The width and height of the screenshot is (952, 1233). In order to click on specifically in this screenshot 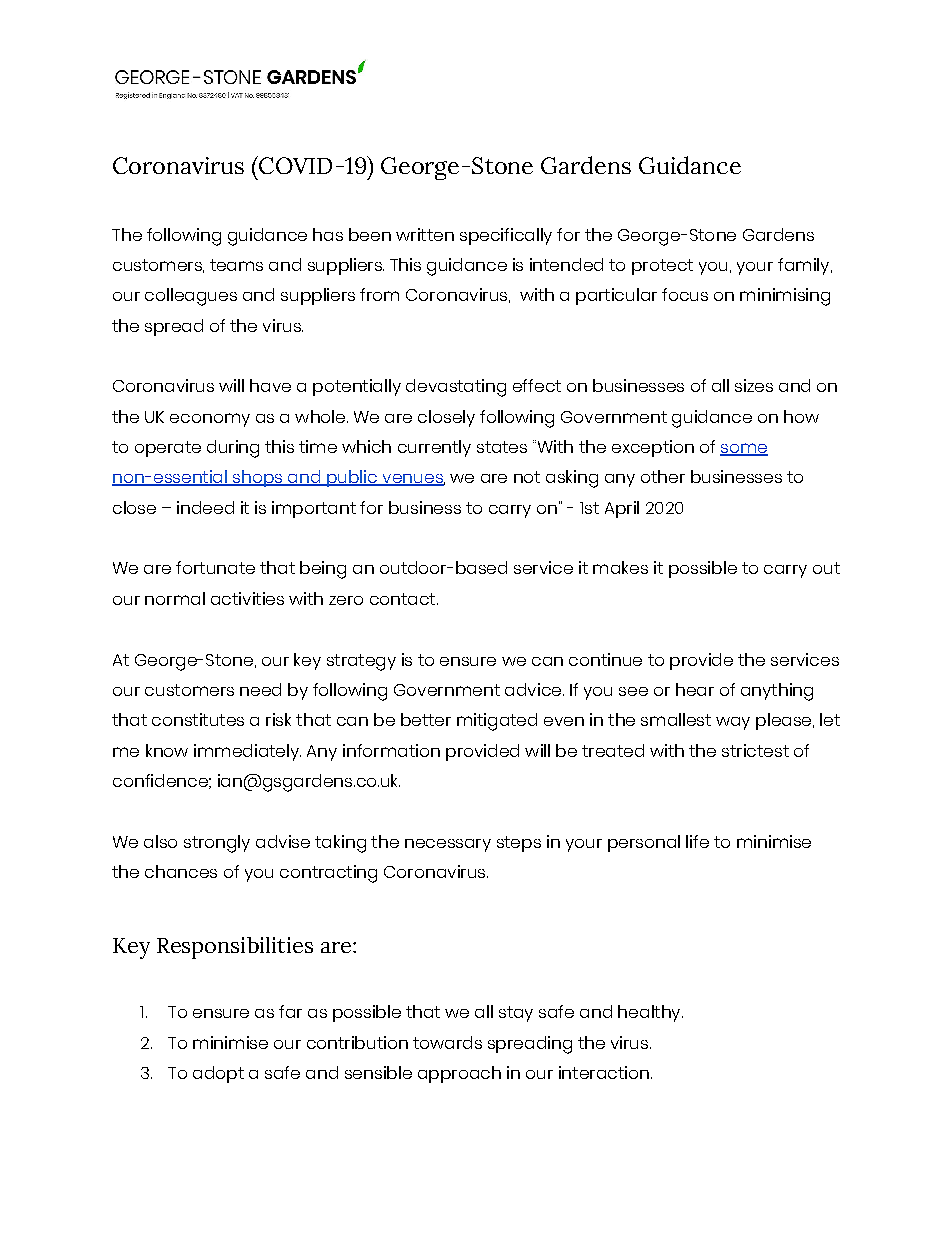, I will do `click(506, 236)`.
